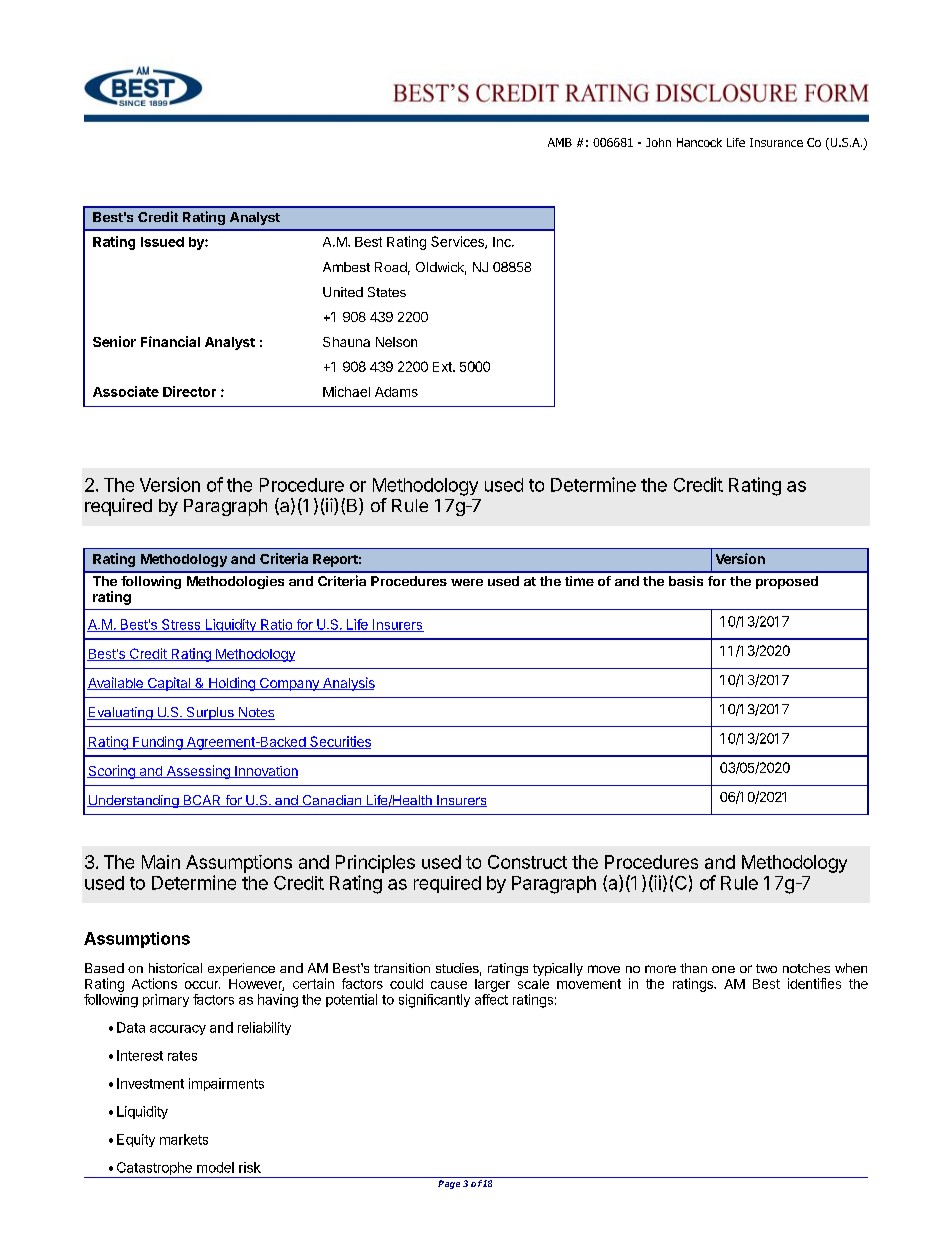 Image resolution: width=952 pixels, height=1233 pixels. Describe the element at coordinates (162, 242) in the screenshot. I see `Issued` at that location.
